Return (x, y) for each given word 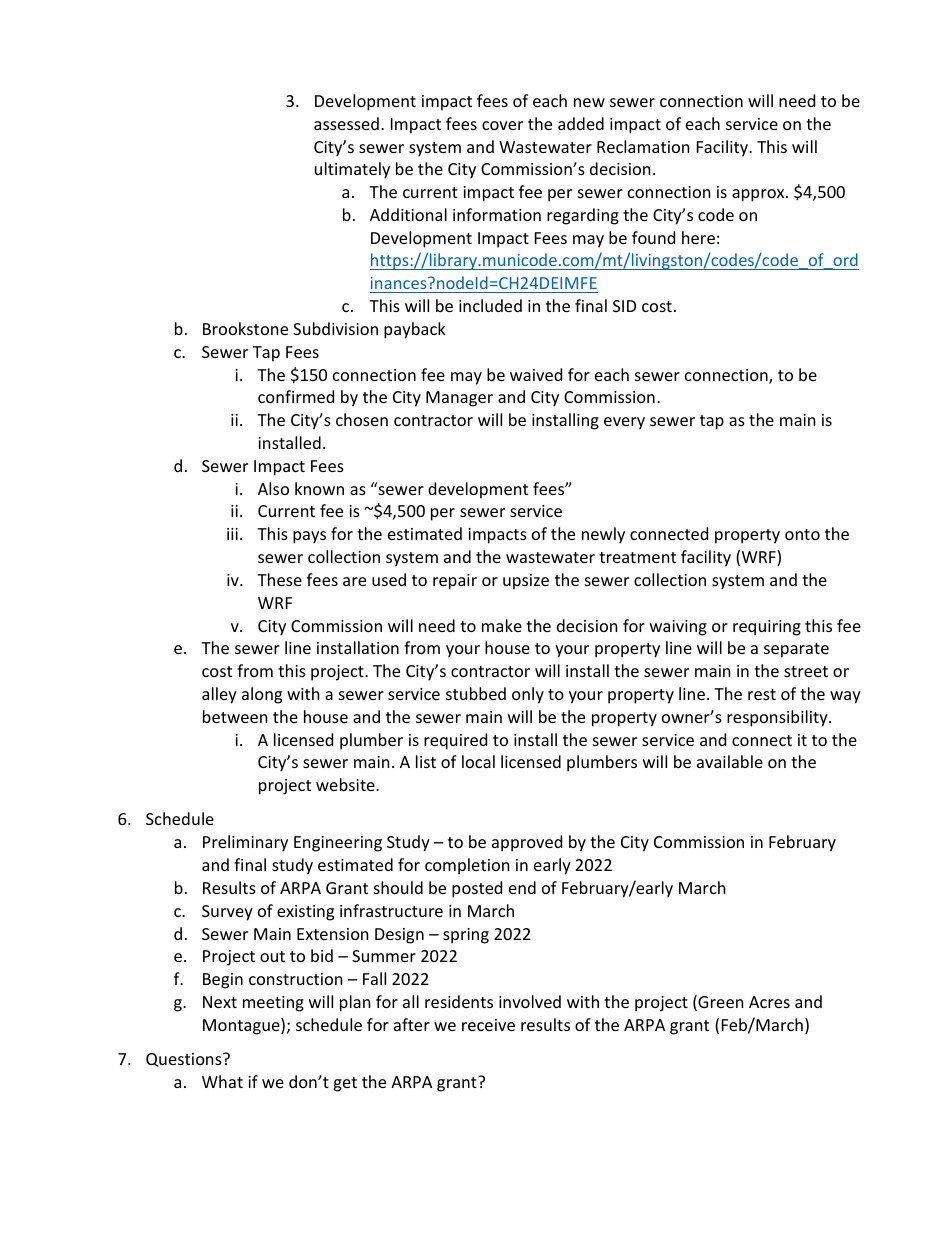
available (730, 761)
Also (273, 488)
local (478, 761)
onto (802, 534)
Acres (769, 1002)
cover (502, 125)
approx (759, 195)
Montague (242, 1026)
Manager (459, 399)
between (235, 716)
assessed (346, 123)
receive (488, 1025)
